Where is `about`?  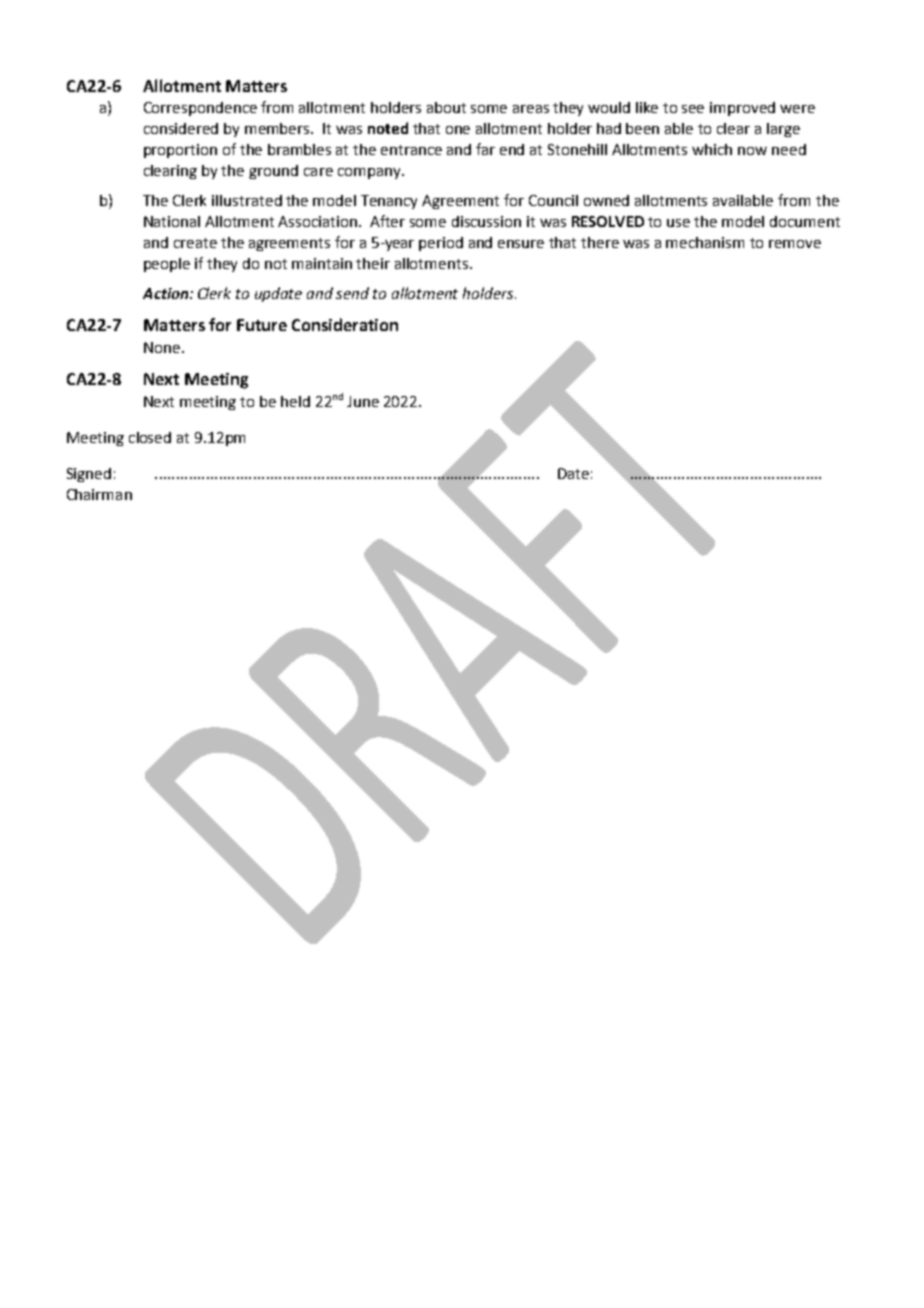 about is located at coordinates (446, 107).
